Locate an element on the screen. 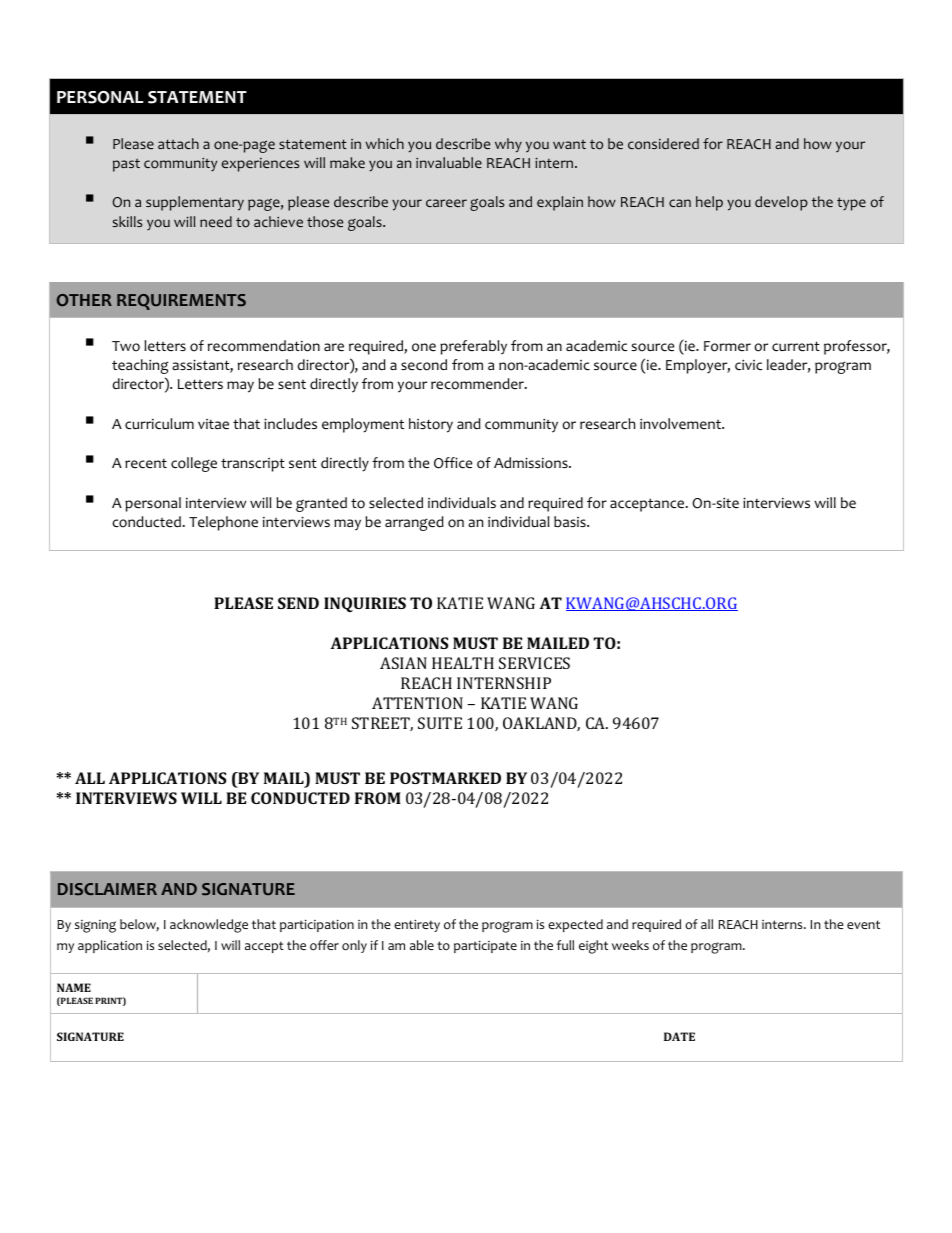 The image size is (952, 1233). participate is located at coordinates (485, 946).
